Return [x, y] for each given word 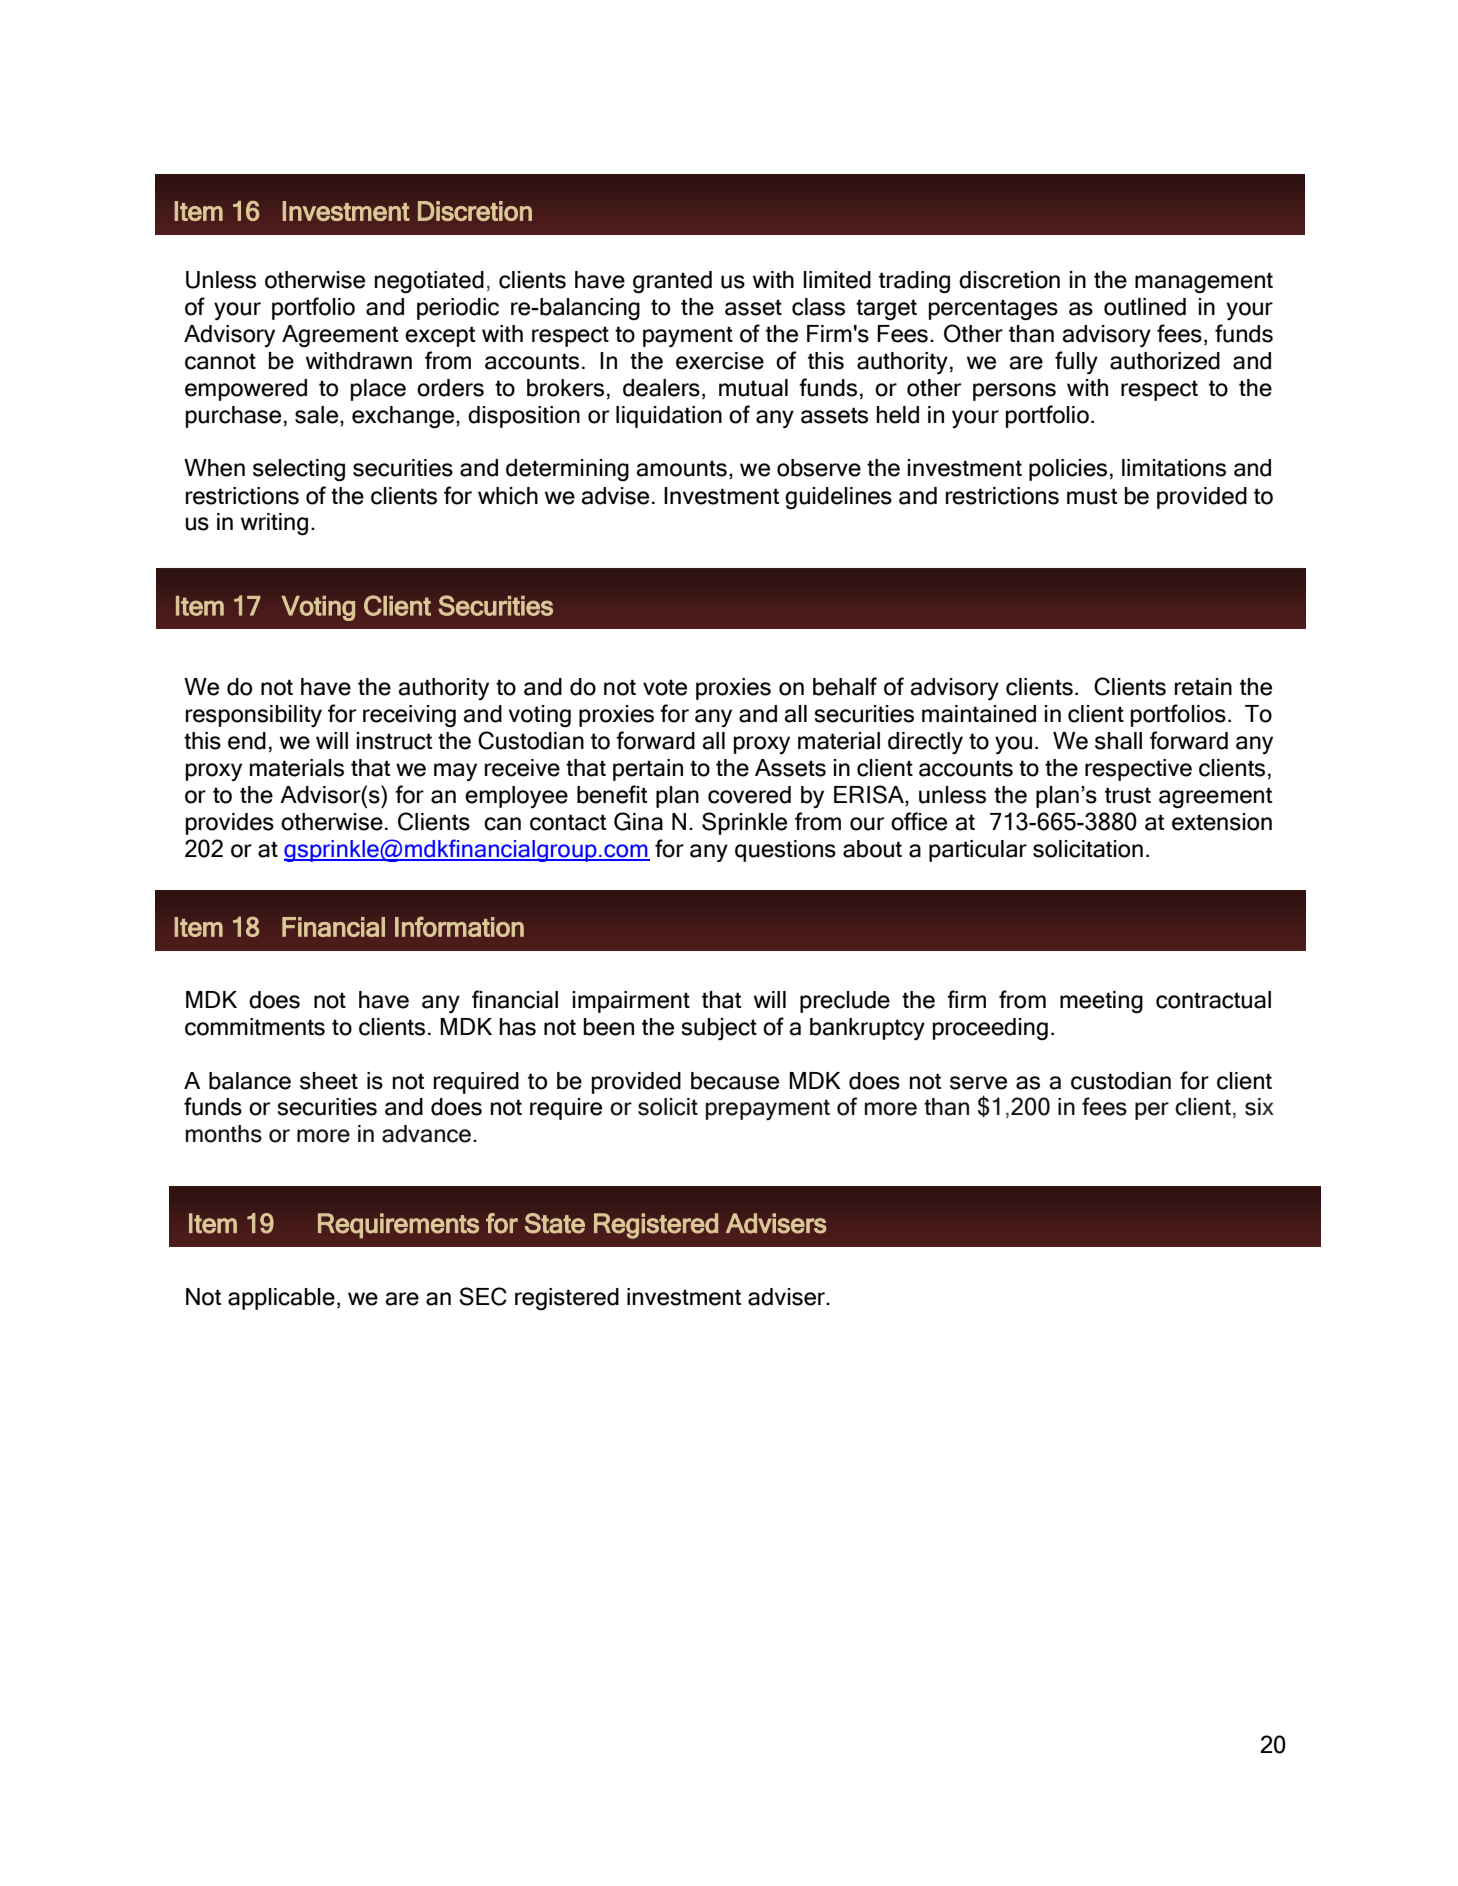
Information [459, 926]
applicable [281, 1299]
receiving [409, 716]
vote [665, 687]
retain [1203, 687]
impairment [631, 1002]
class [818, 307]
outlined [1145, 307]
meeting [1101, 1002]
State [555, 1223]
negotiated [429, 282]
